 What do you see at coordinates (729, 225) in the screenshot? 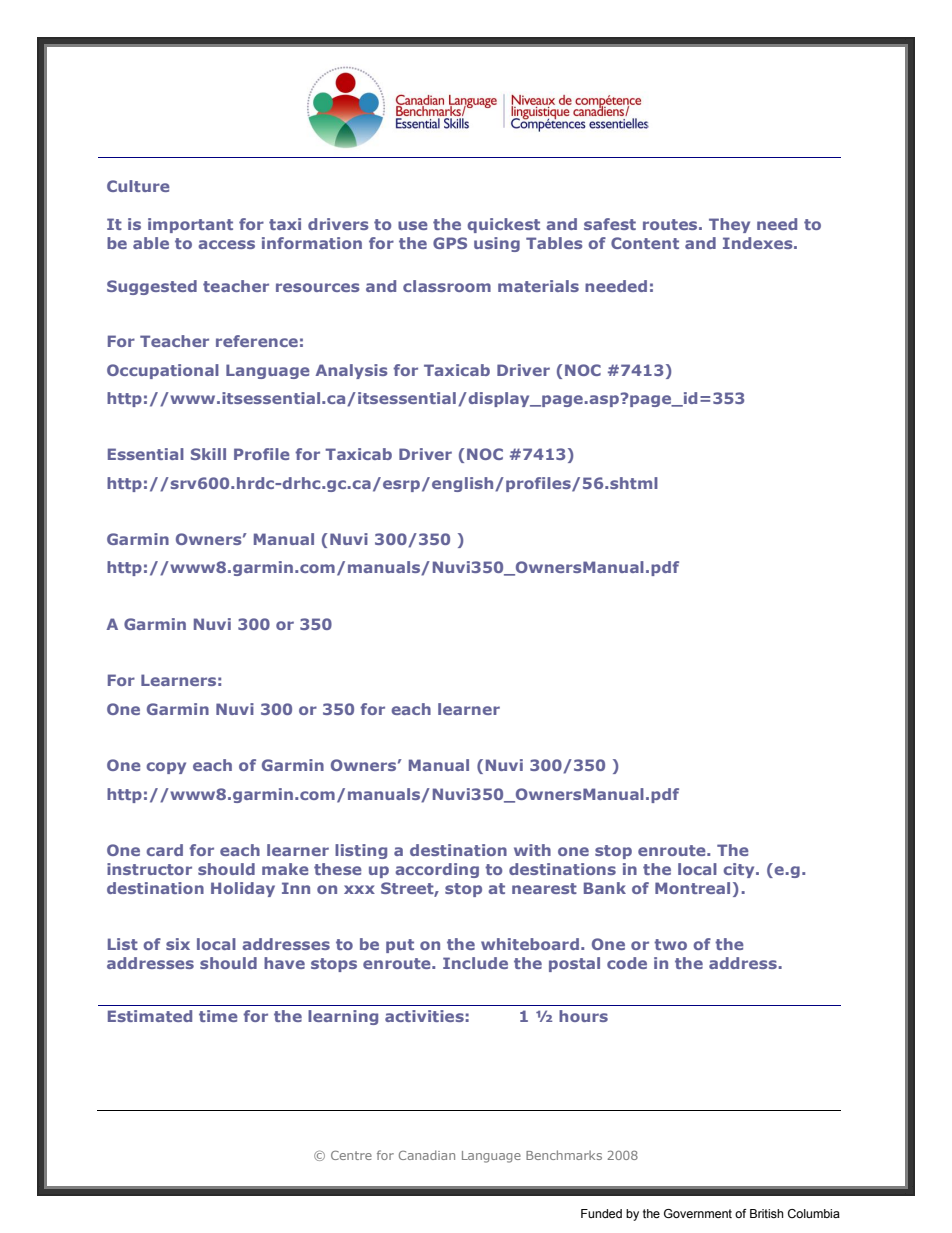
I see `They` at bounding box center [729, 225].
